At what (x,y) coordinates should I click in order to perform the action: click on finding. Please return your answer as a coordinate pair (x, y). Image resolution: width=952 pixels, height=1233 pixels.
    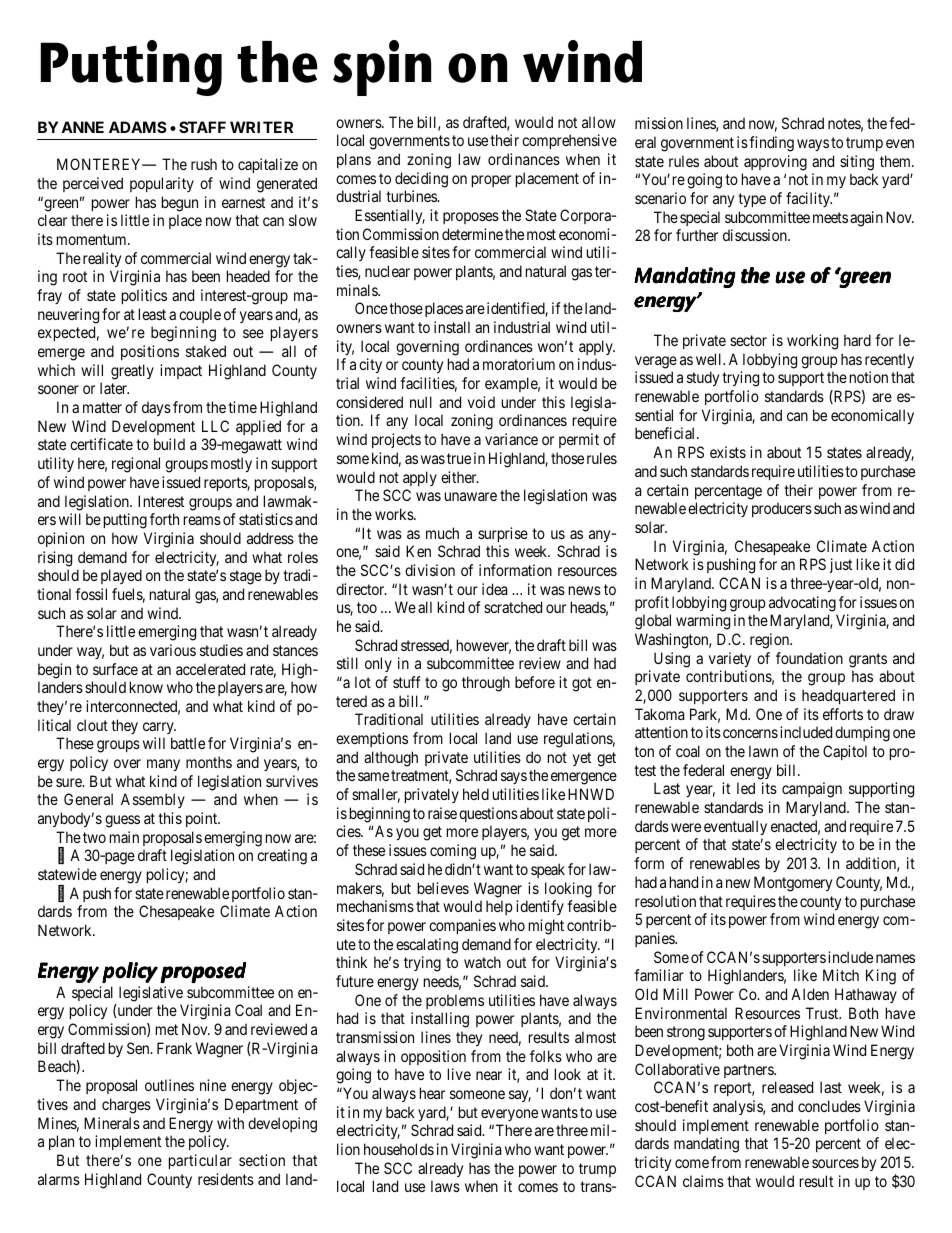
    Looking at the image, I should click on (771, 144).
